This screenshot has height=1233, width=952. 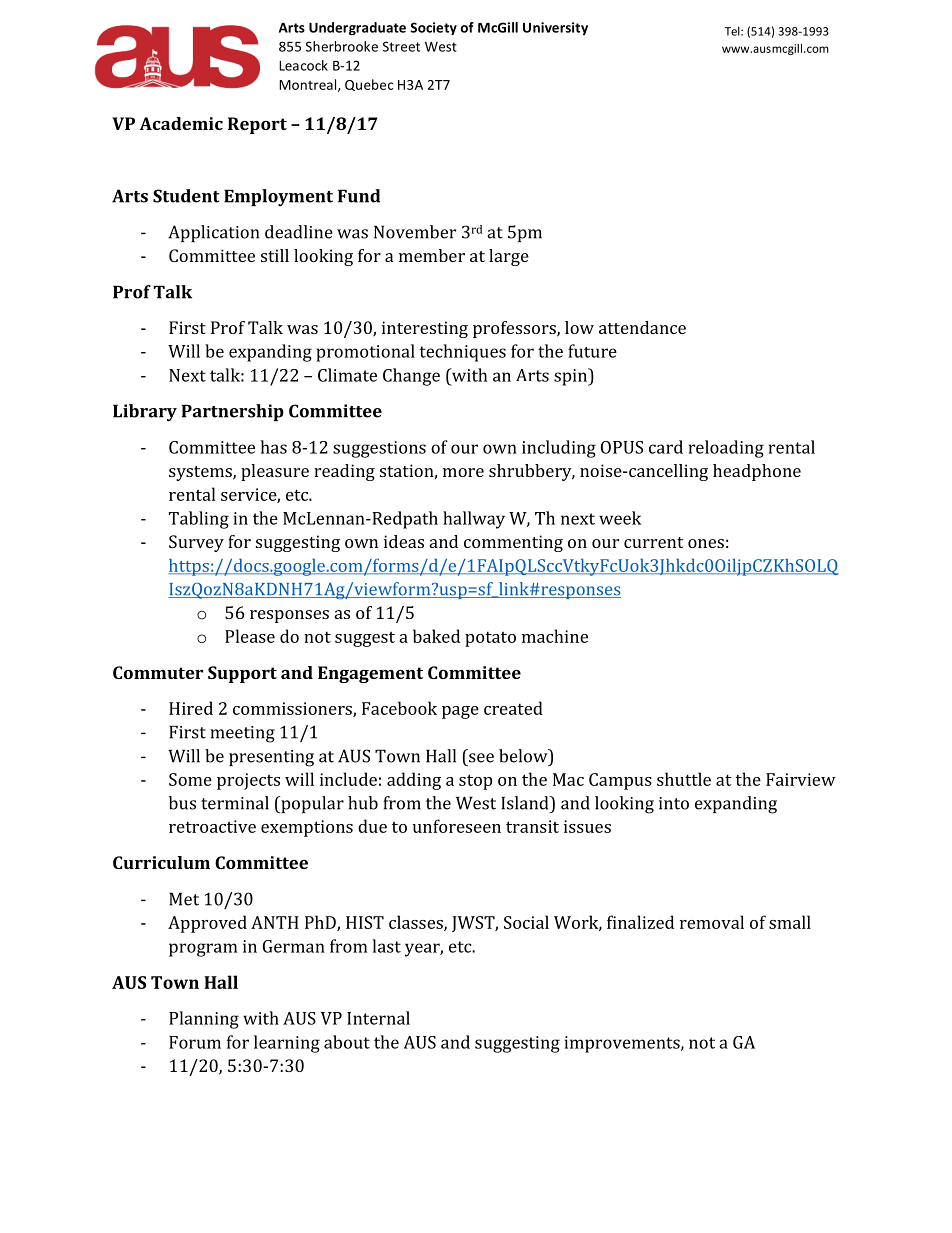 What do you see at coordinates (706, 543) in the screenshot?
I see `ones` at bounding box center [706, 543].
